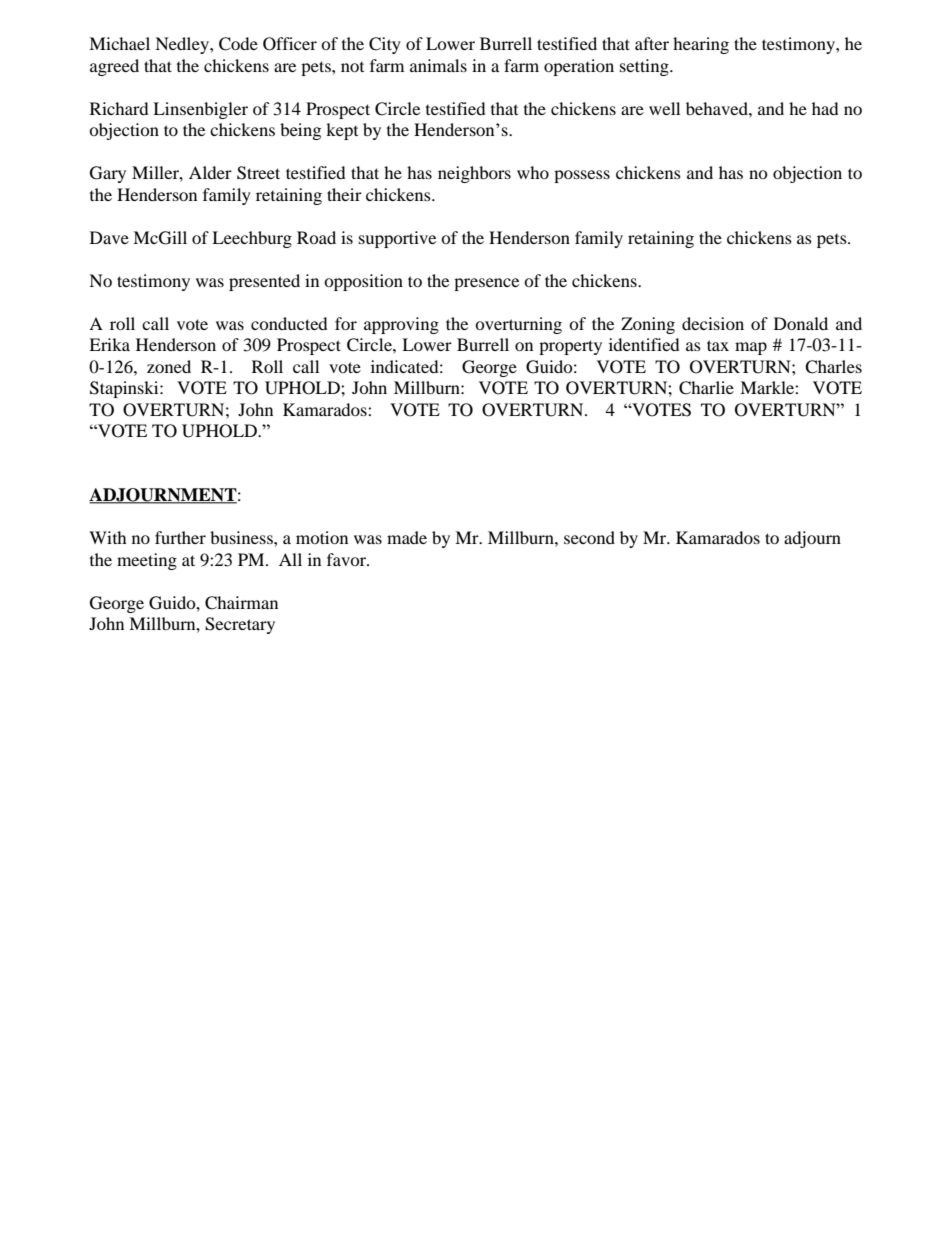 The image size is (952, 1233). What do you see at coordinates (401, 325) in the document?
I see `approving` at bounding box center [401, 325].
